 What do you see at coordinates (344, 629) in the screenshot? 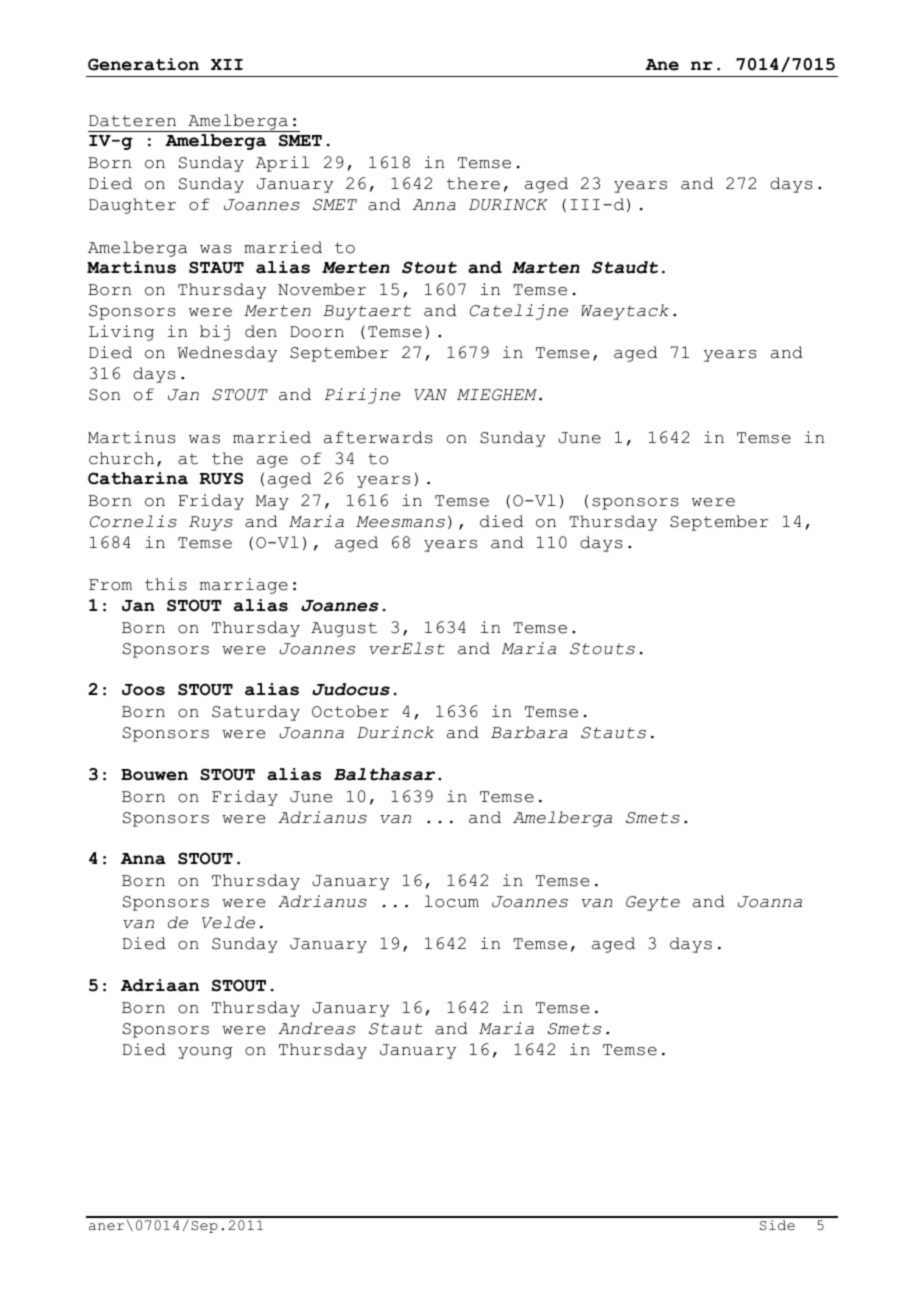
I see `August` at bounding box center [344, 629].
